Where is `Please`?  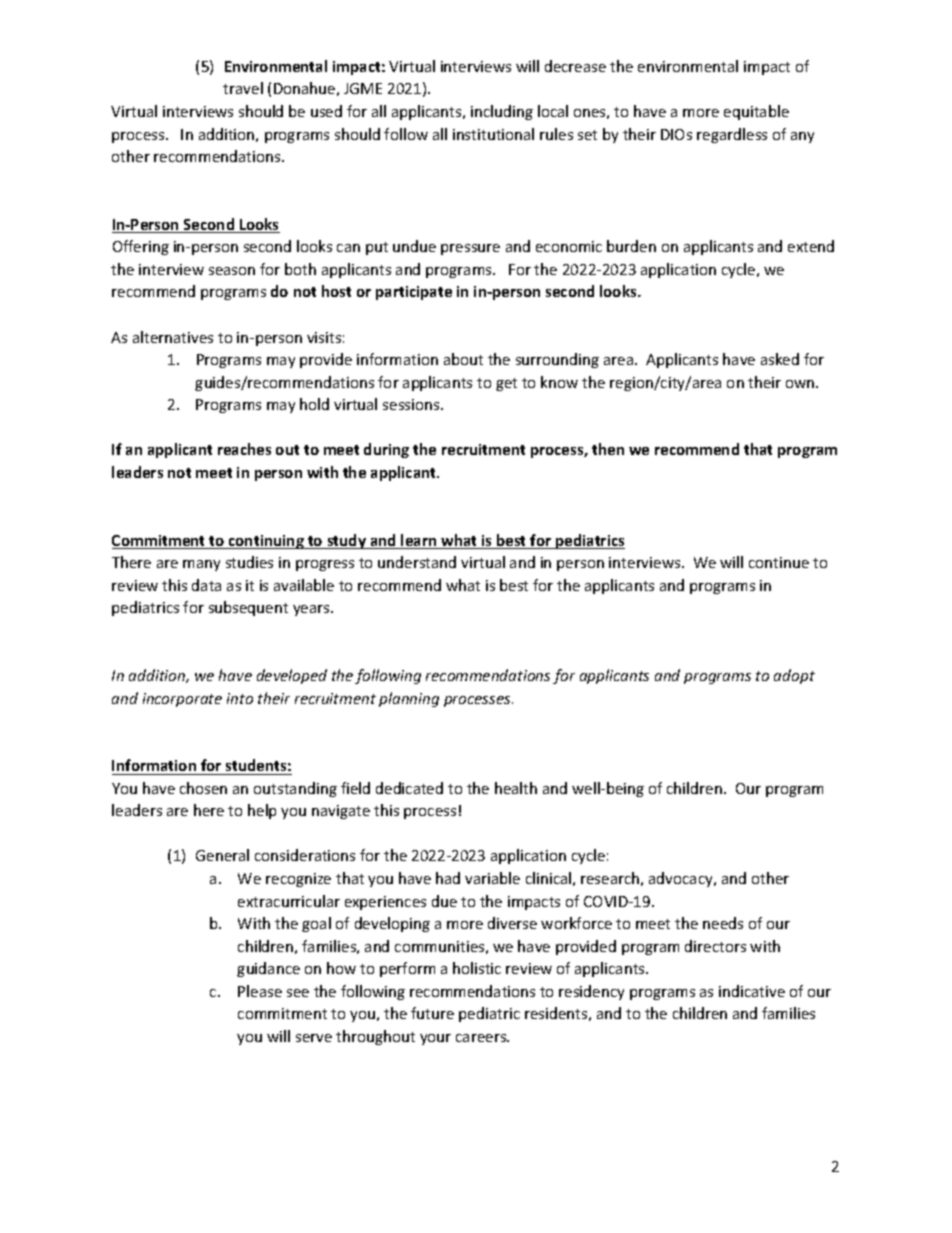 Please is located at coordinates (260, 991).
